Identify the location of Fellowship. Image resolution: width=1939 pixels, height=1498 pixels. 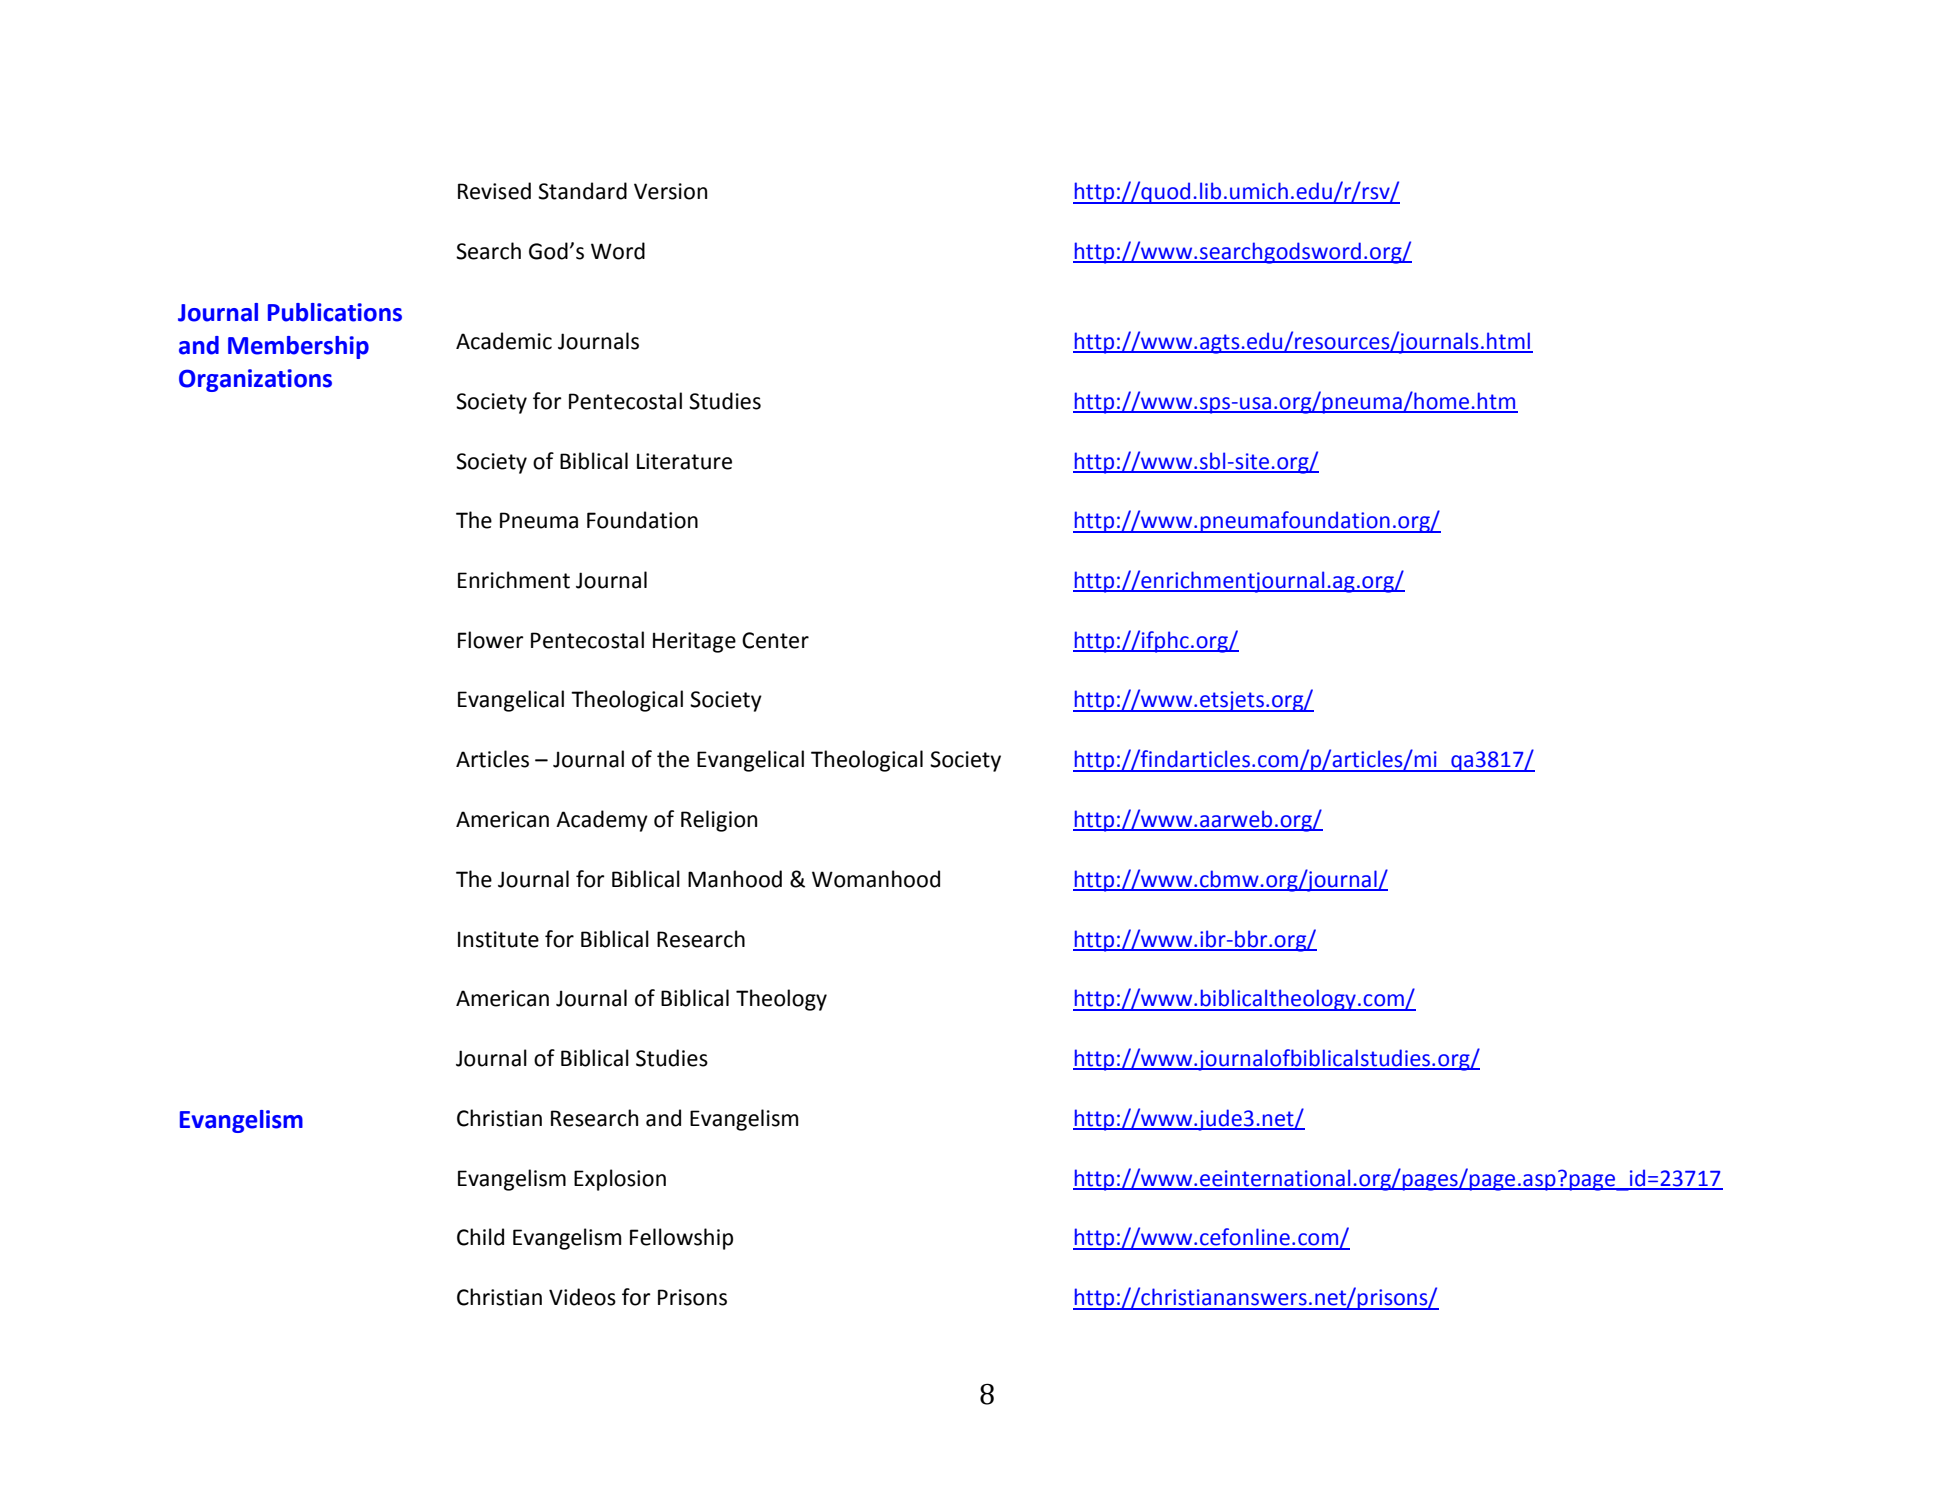
(681, 1239).
